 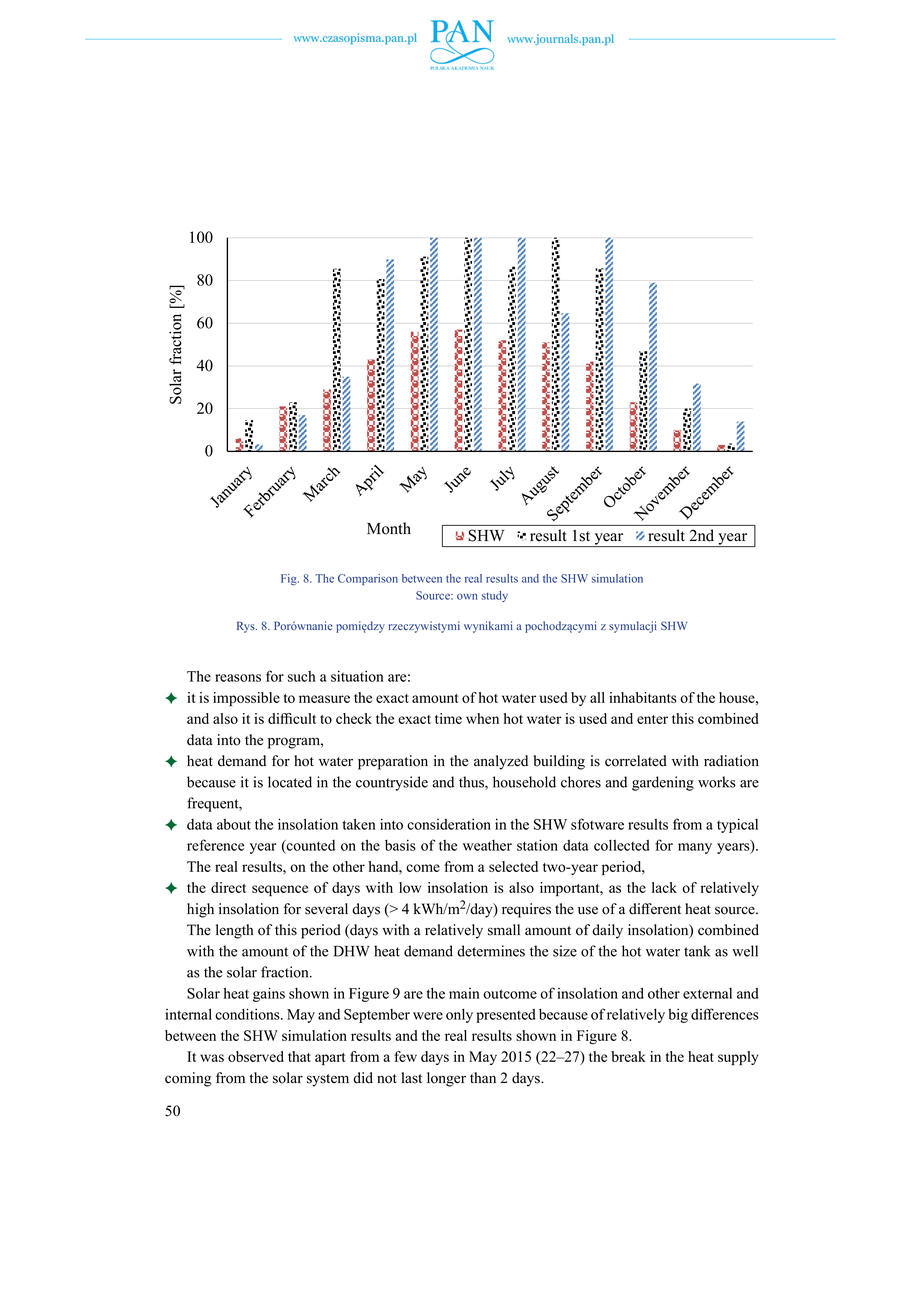 What do you see at coordinates (663, 783) in the image?
I see `gardening` at bounding box center [663, 783].
